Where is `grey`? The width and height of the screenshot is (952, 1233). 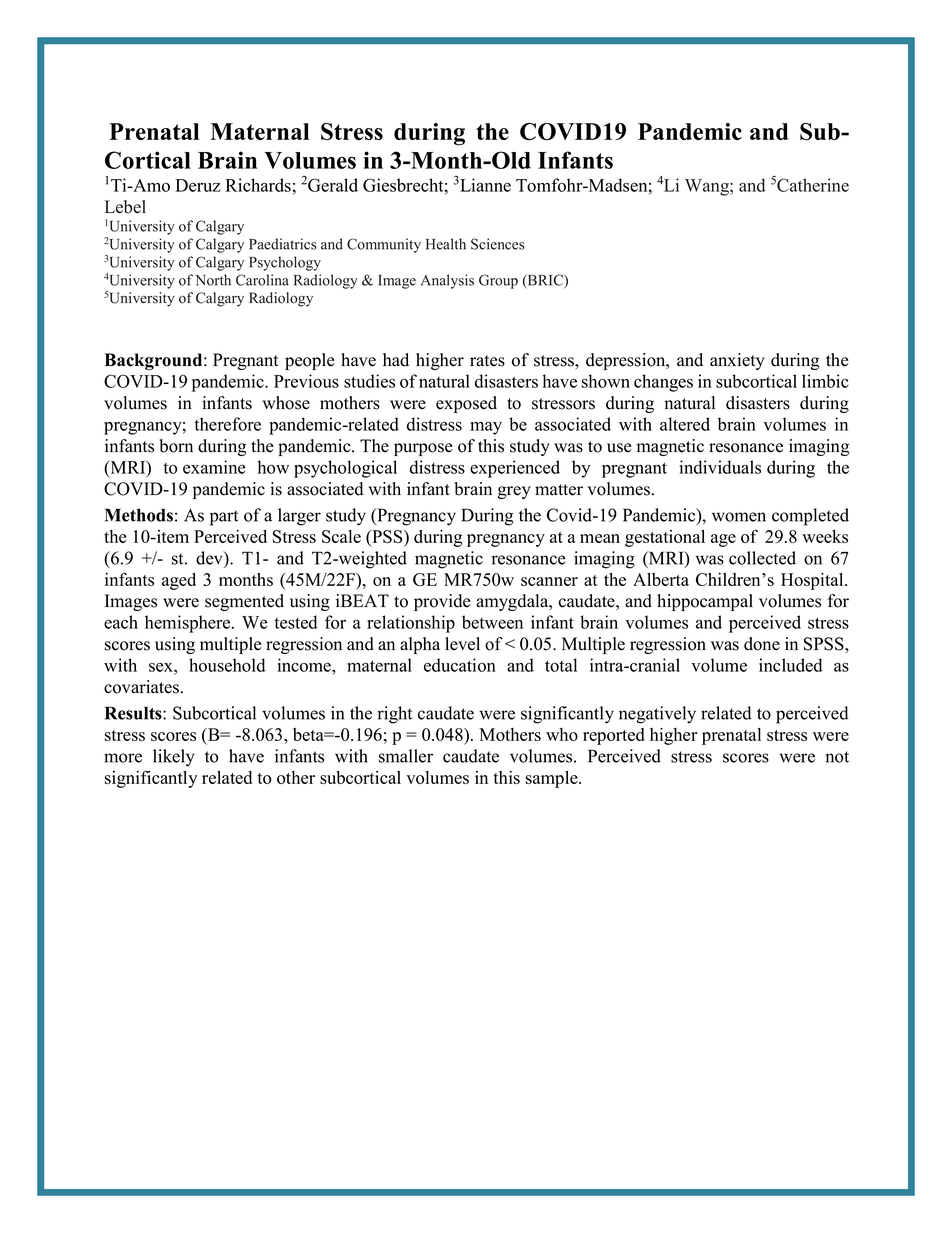 grey is located at coordinates (514, 492).
